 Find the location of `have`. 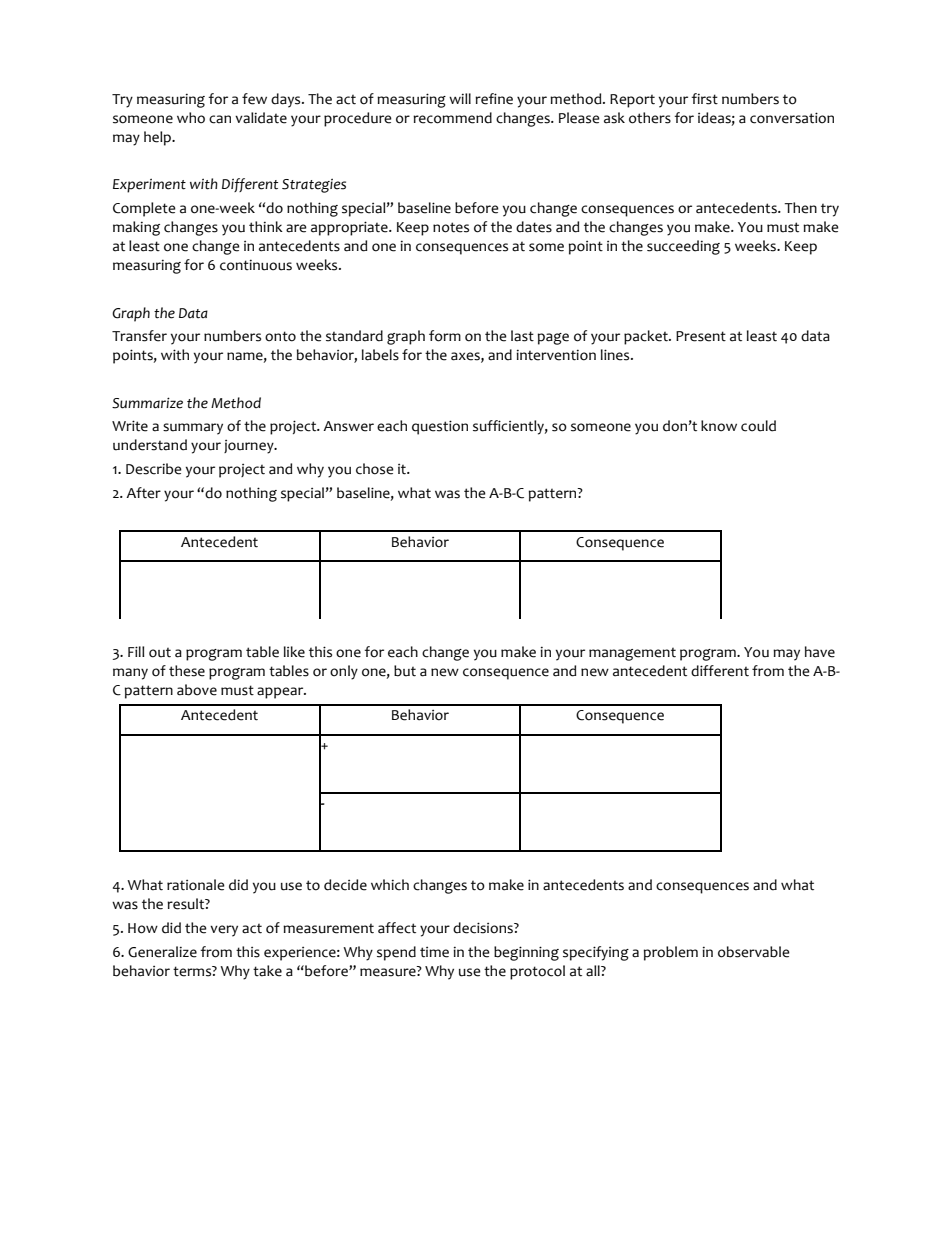

have is located at coordinates (820, 652).
